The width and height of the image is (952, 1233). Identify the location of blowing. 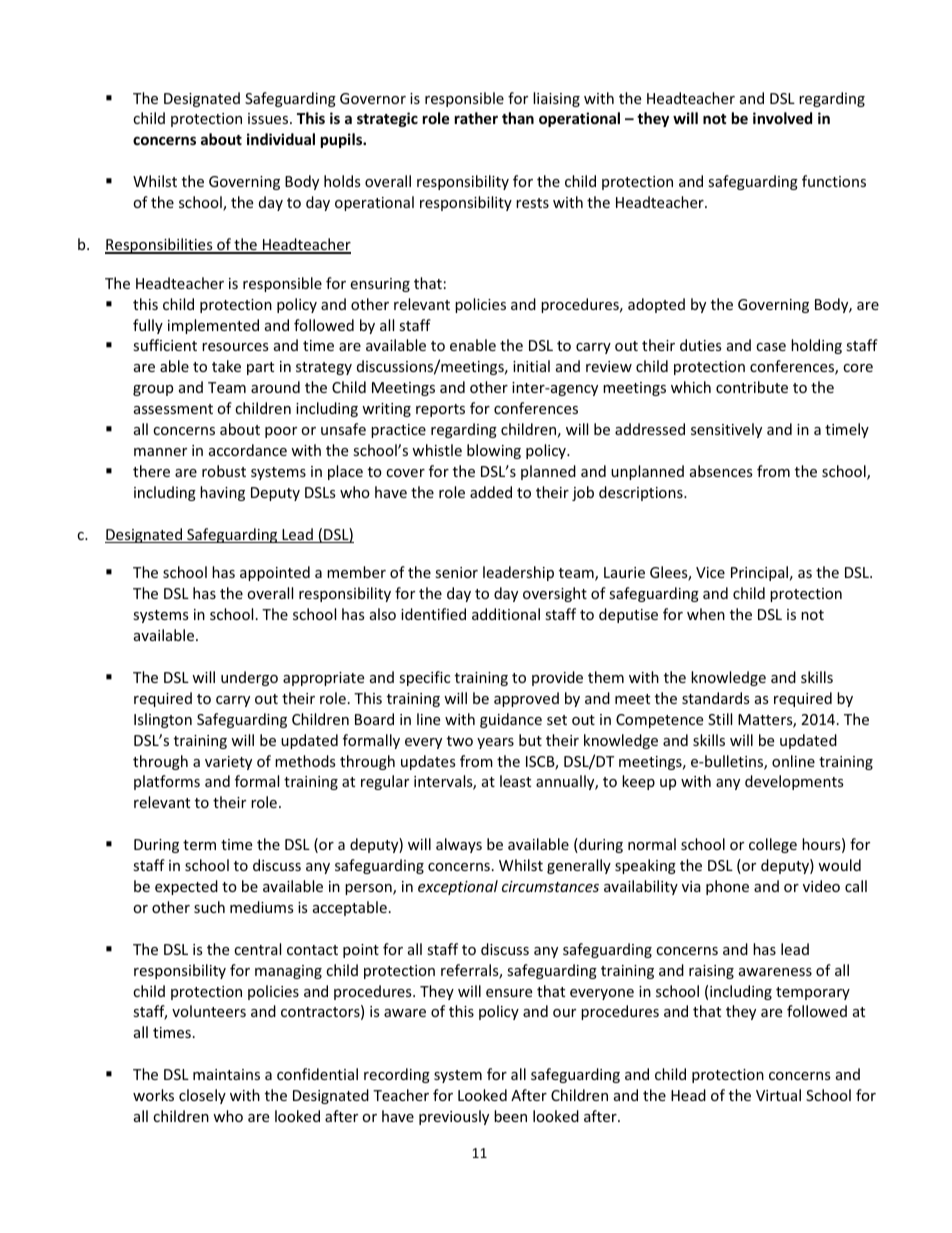
(494, 451).
